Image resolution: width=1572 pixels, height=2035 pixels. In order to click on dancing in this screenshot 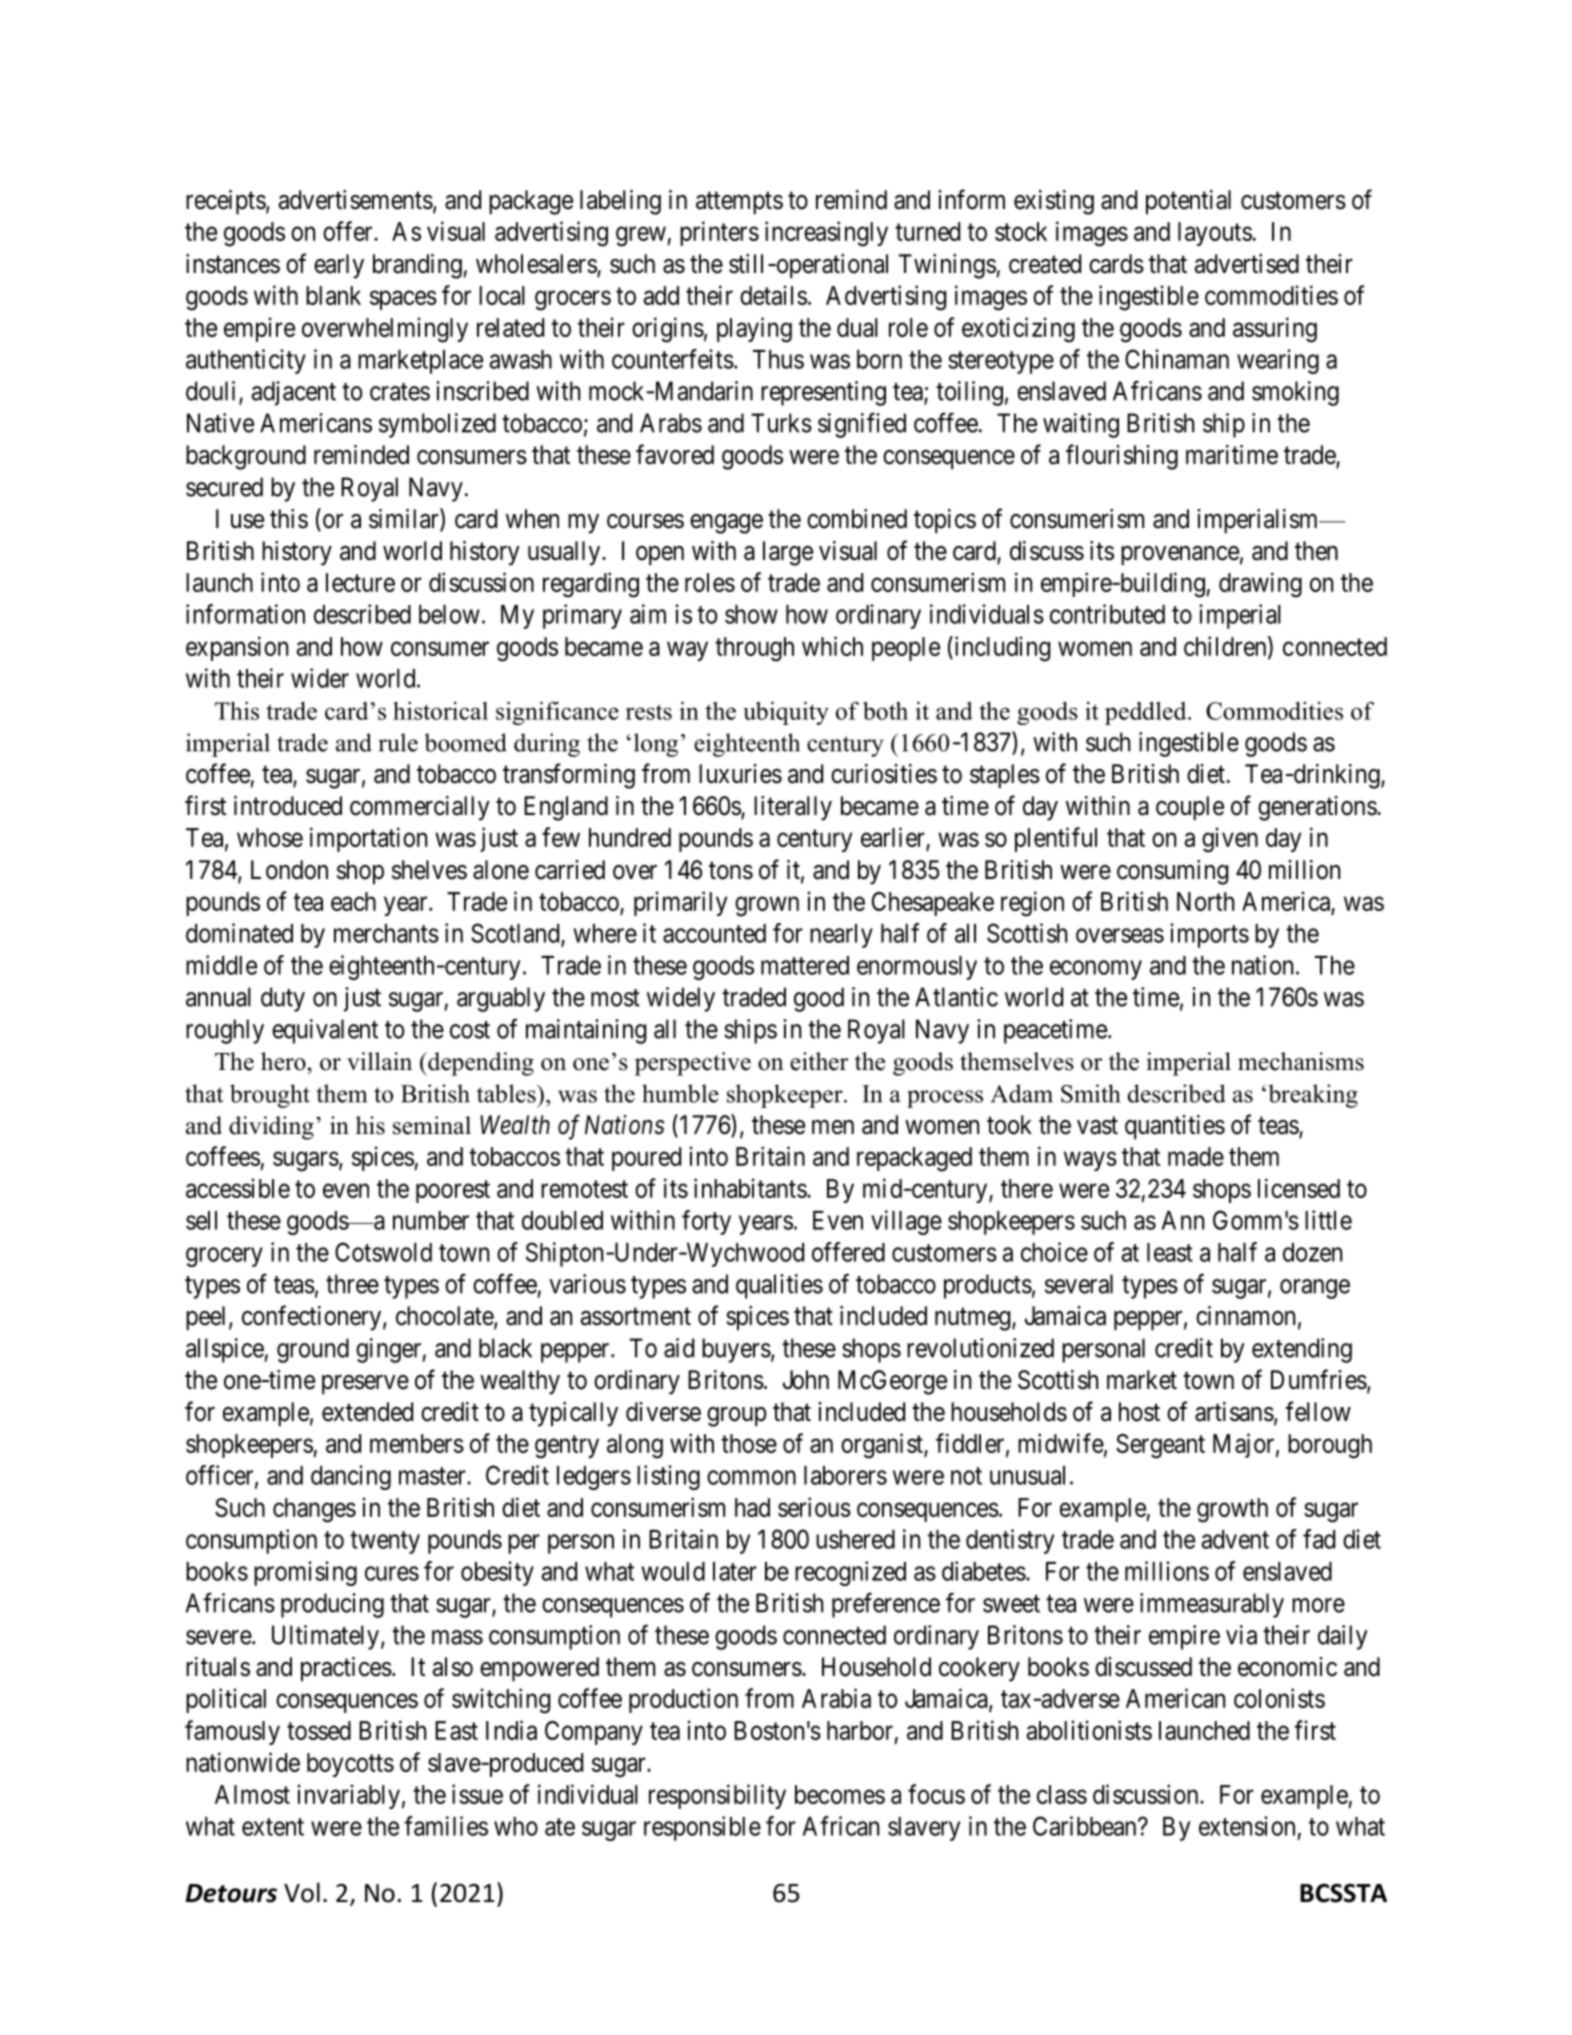, I will do `click(351, 1477)`.
